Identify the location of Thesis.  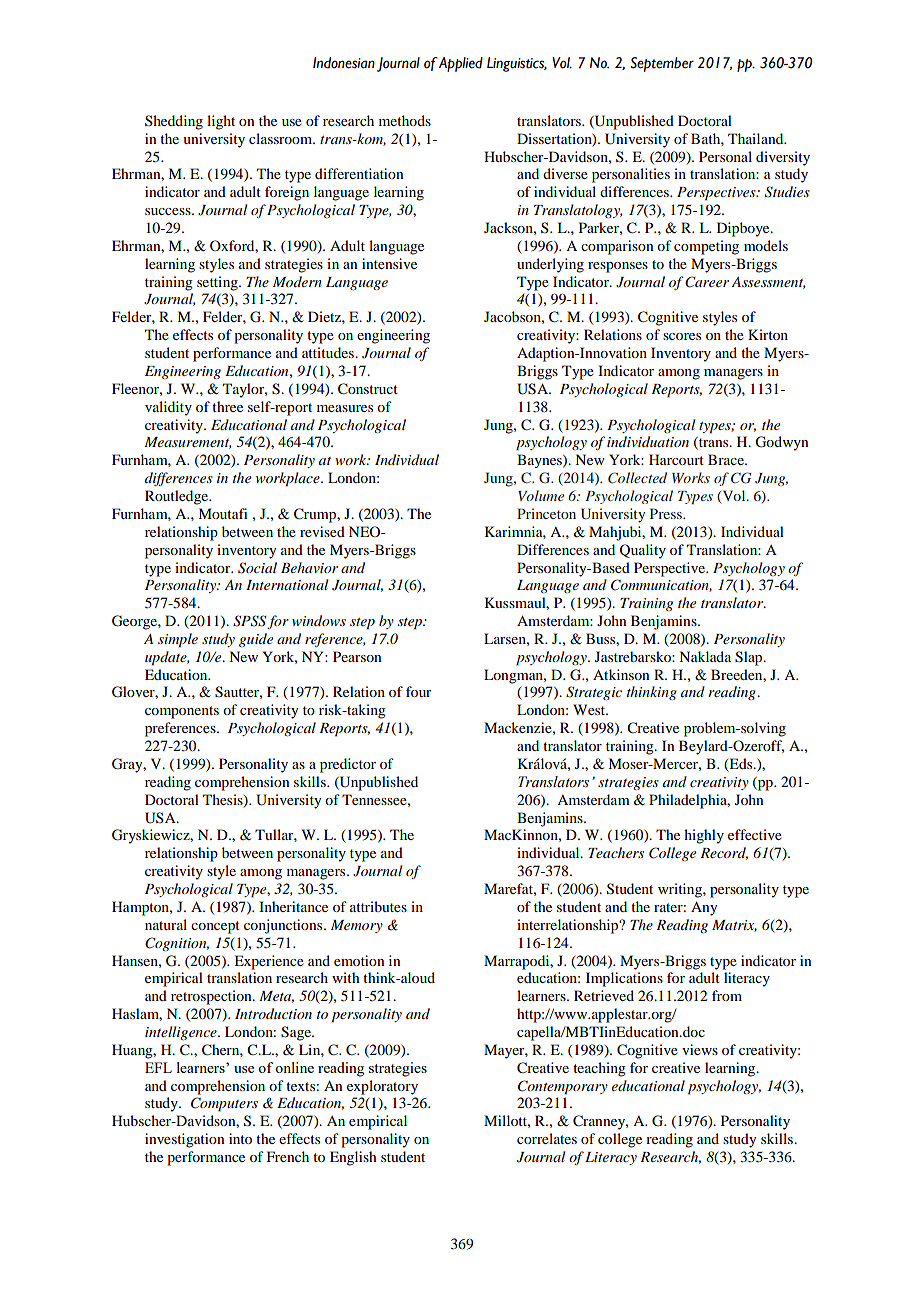
(224, 800).
